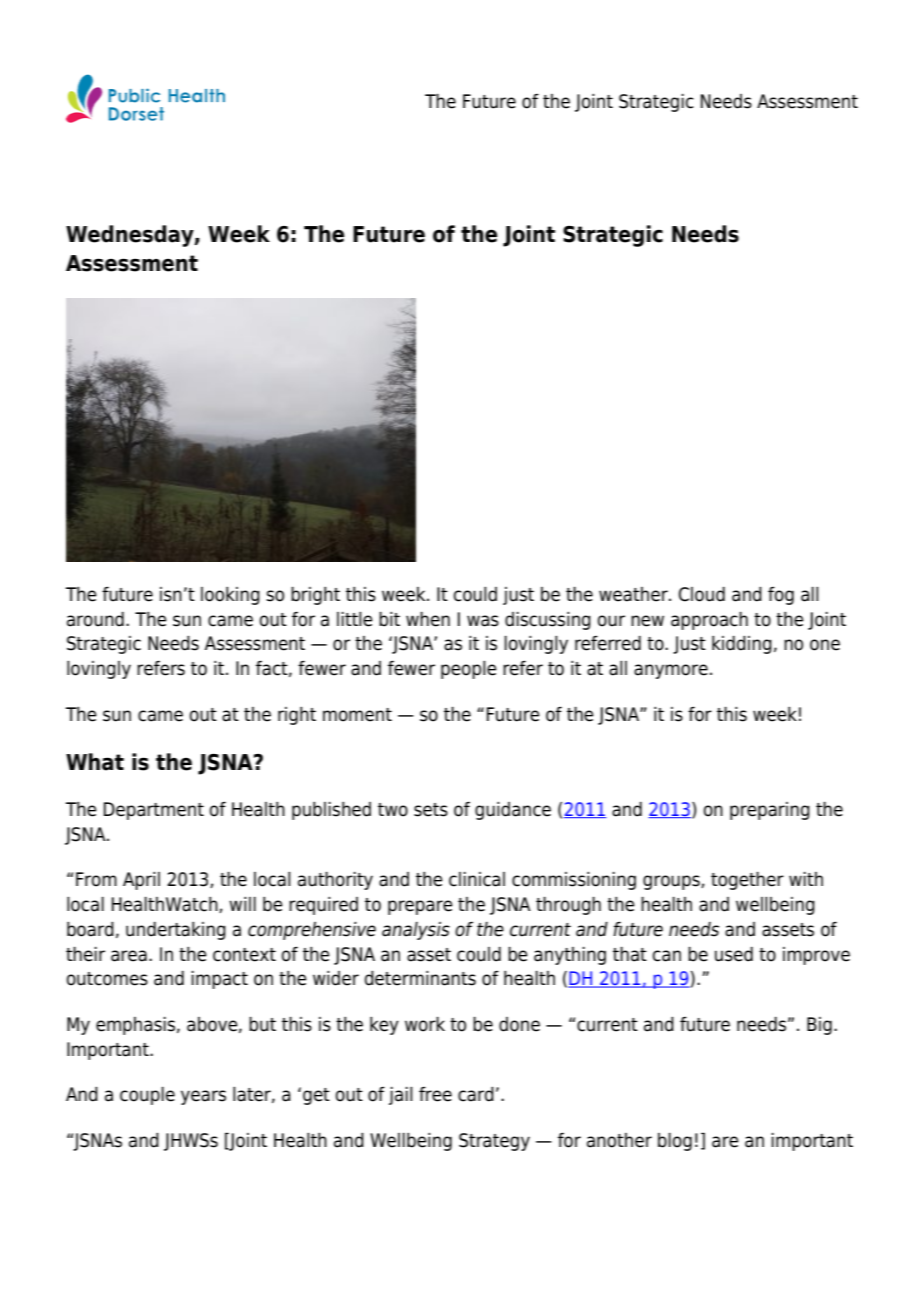 Image resolution: width=924 pixels, height=1308 pixels. I want to click on together, so click(747, 881).
